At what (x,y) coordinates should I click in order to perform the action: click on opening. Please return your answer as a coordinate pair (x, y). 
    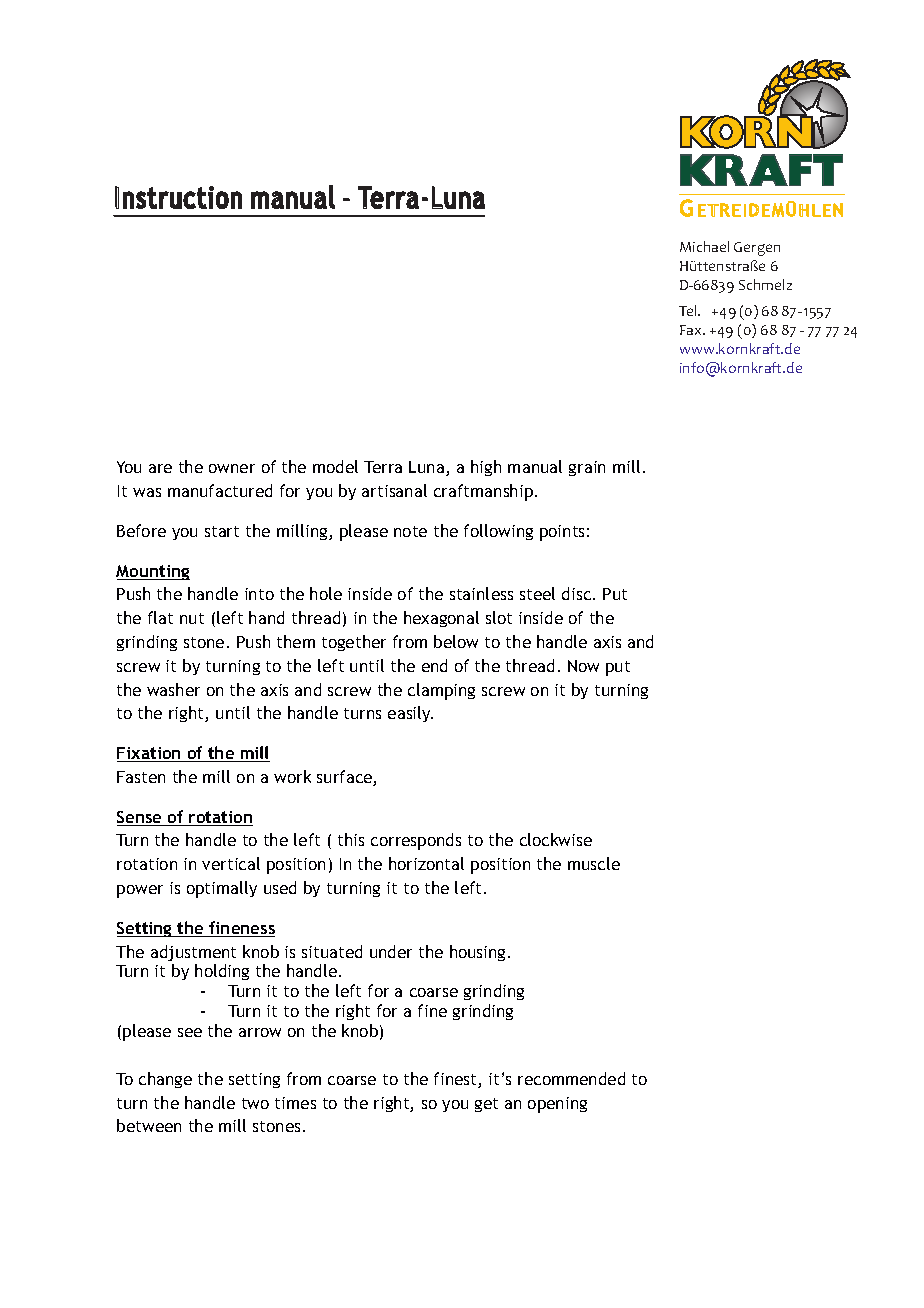
    Looking at the image, I should click on (557, 1105).
